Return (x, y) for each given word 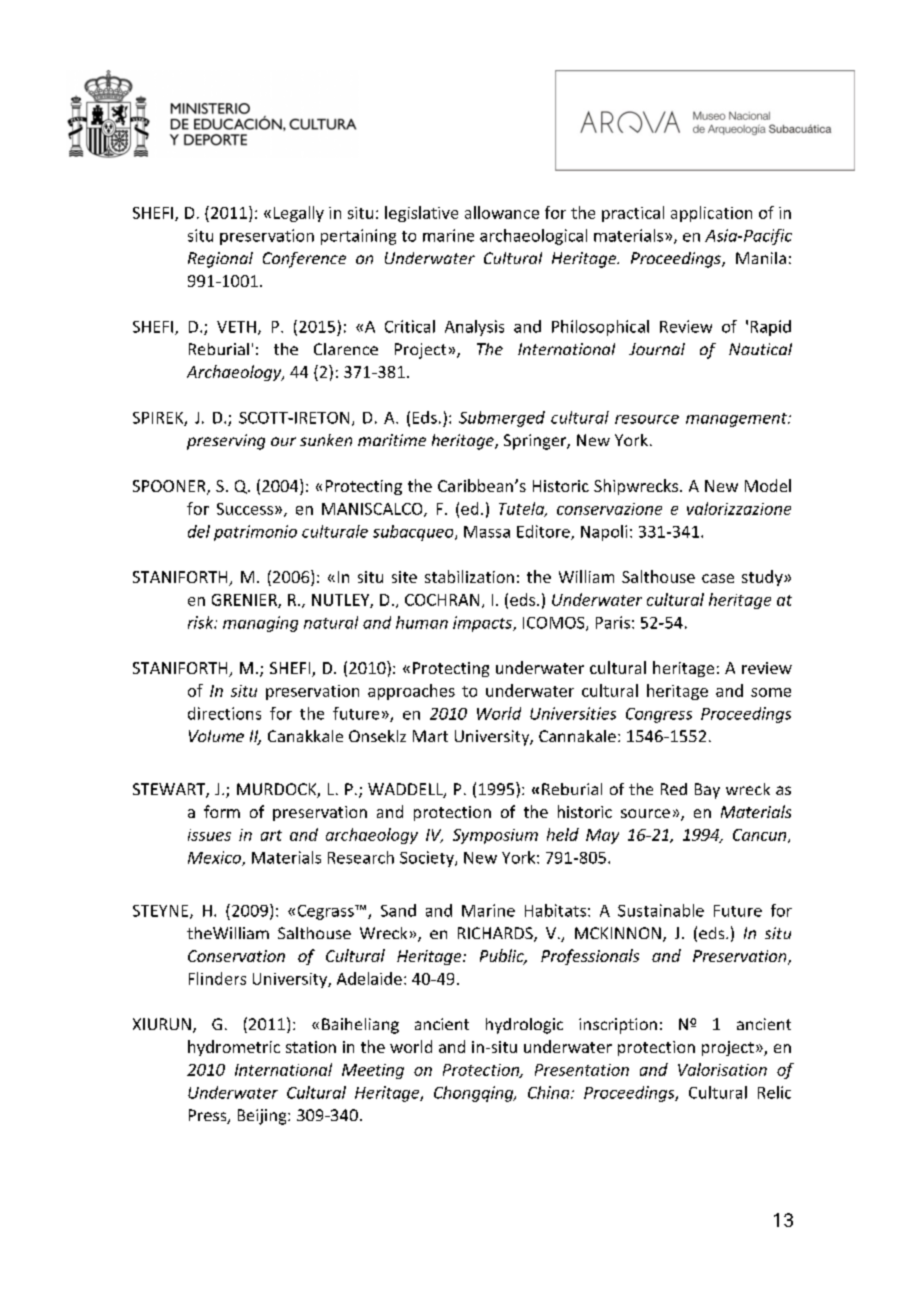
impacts (483, 624)
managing (260, 624)
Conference (304, 260)
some (771, 692)
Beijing (263, 1117)
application (711, 214)
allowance (502, 212)
